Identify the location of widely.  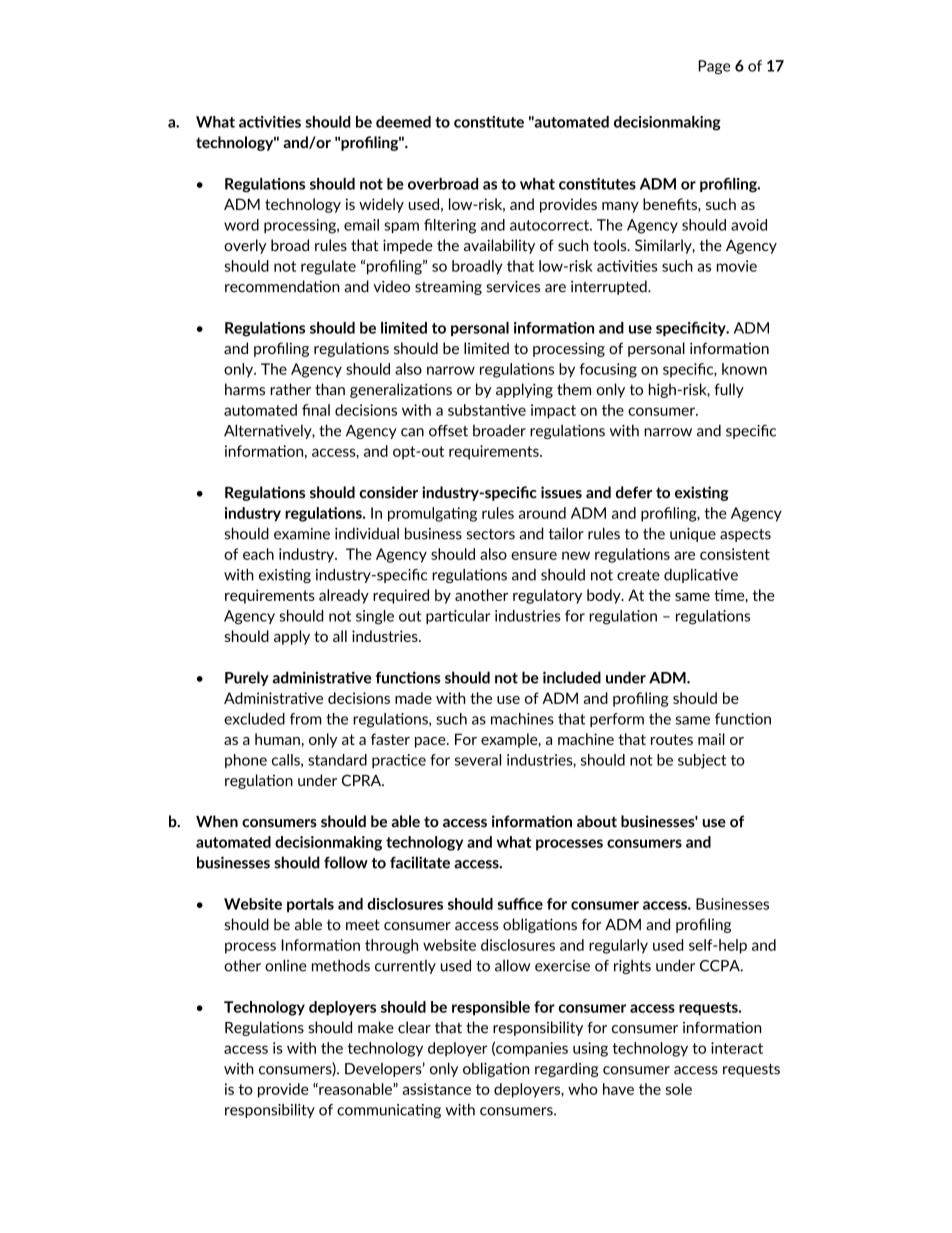
(381, 205).
